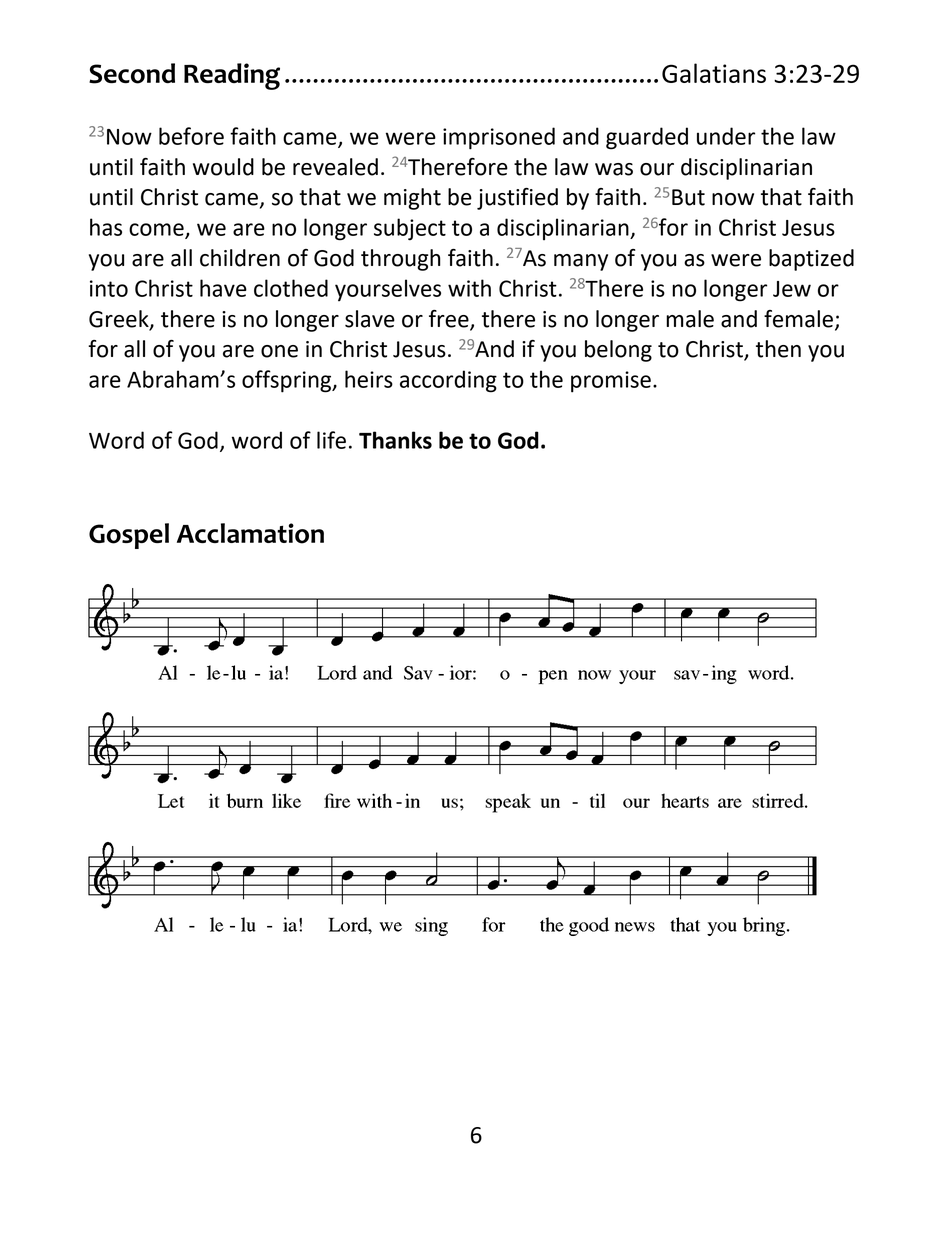 The image size is (952, 1233). What do you see at coordinates (395, 440) in the page?
I see `Thanks` at bounding box center [395, 440].
